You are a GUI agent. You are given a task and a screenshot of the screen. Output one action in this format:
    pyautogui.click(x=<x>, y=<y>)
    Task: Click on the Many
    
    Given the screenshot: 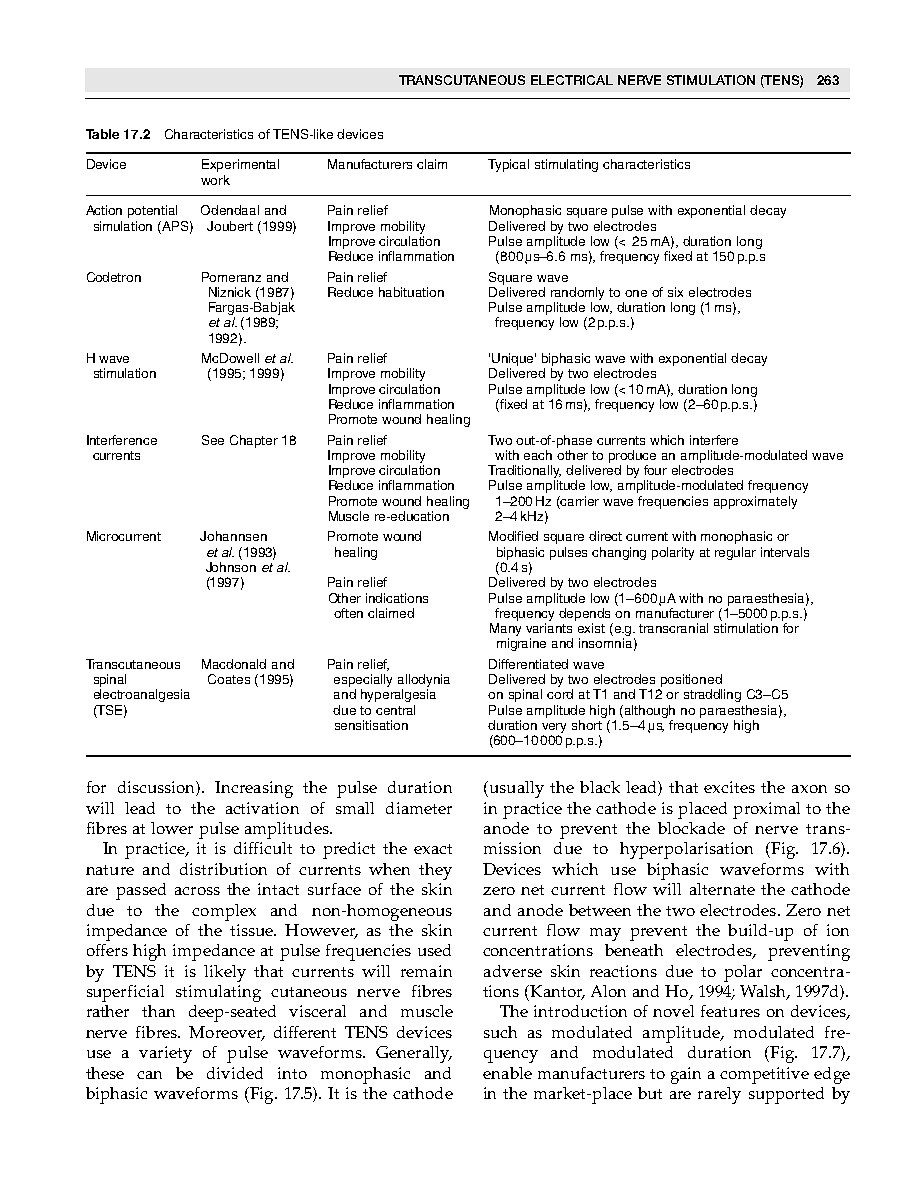 What is the action you would take?
    pyautogui.click(x=505, y=629)
